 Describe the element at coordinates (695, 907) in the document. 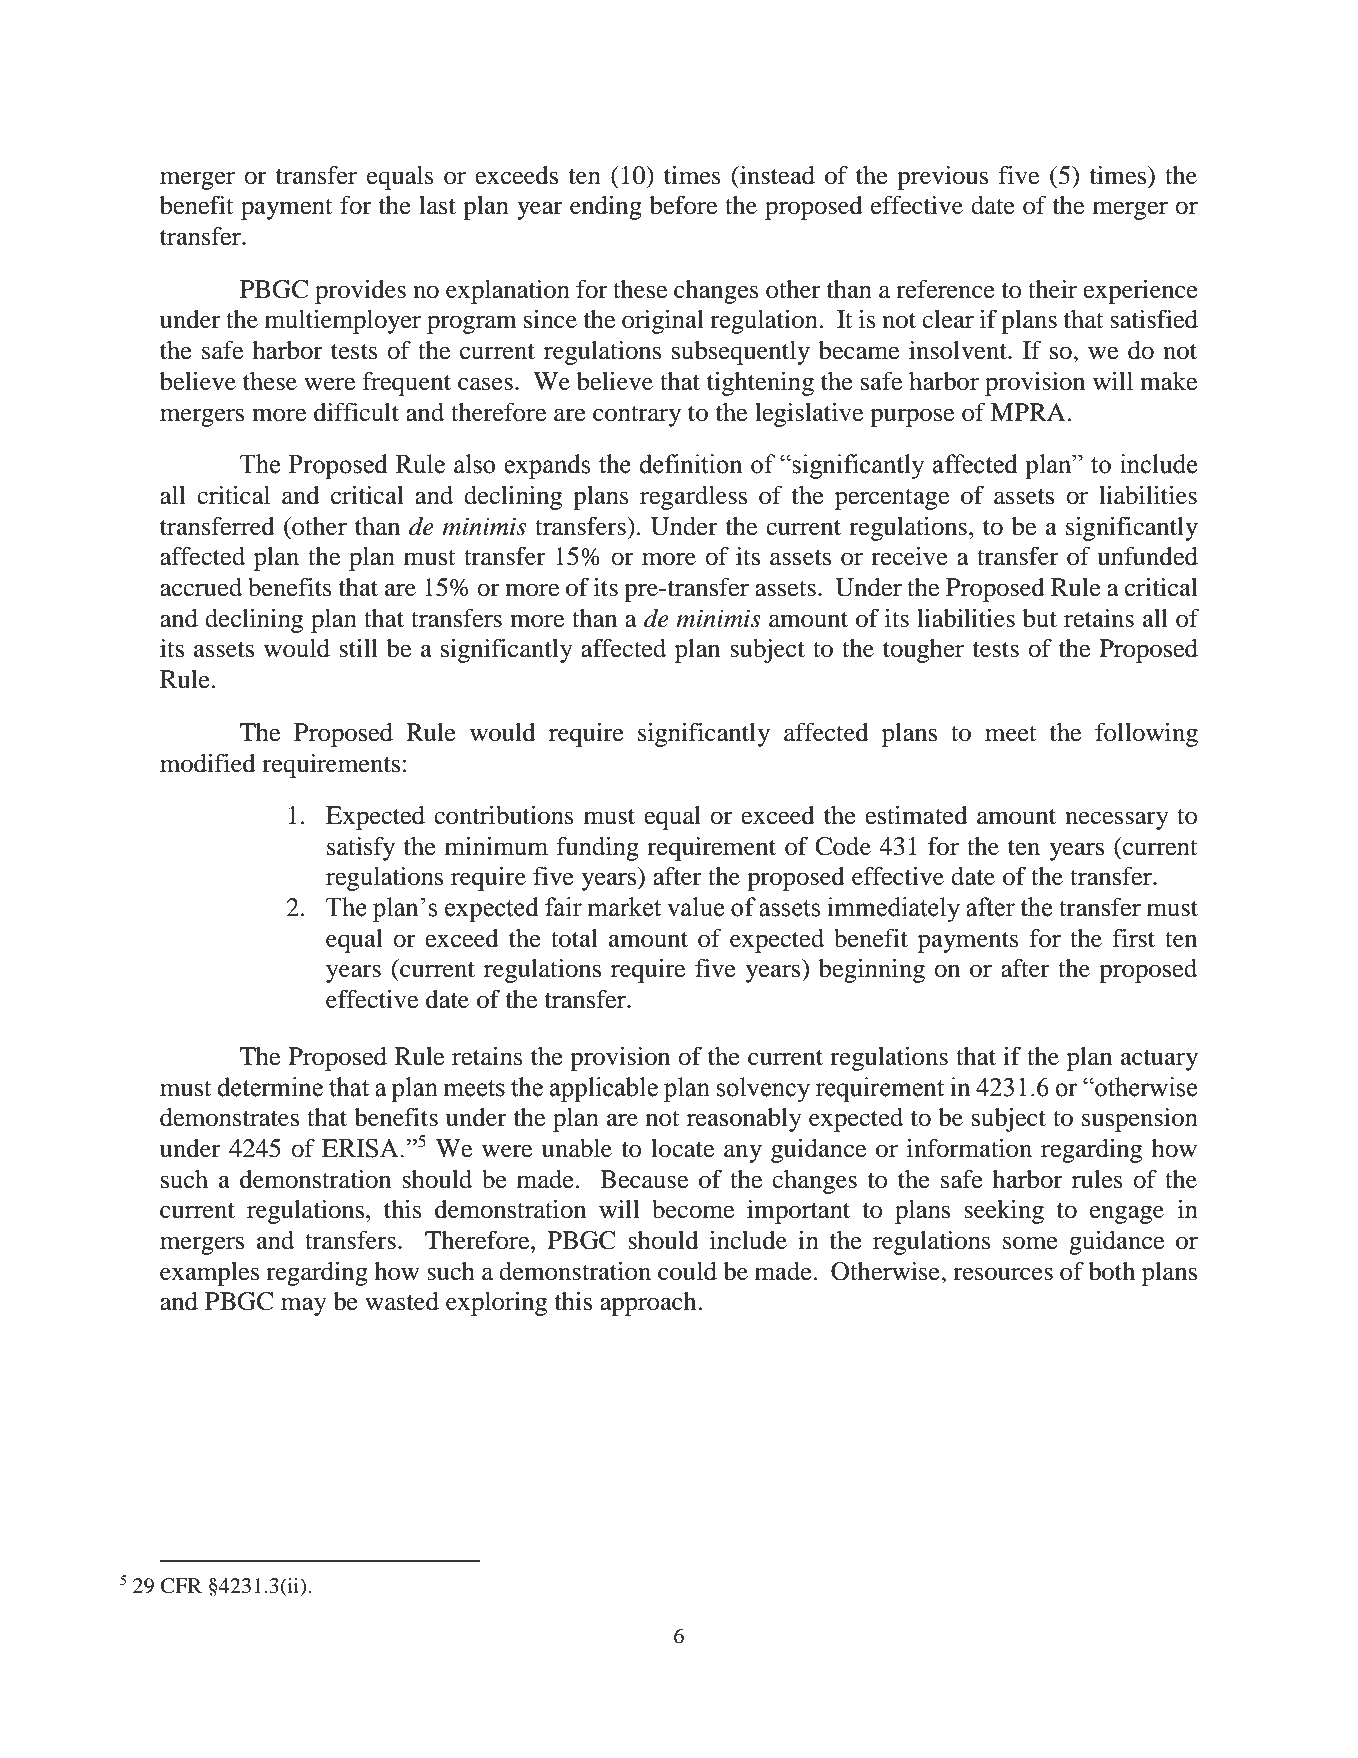

I see `value` at that location.
